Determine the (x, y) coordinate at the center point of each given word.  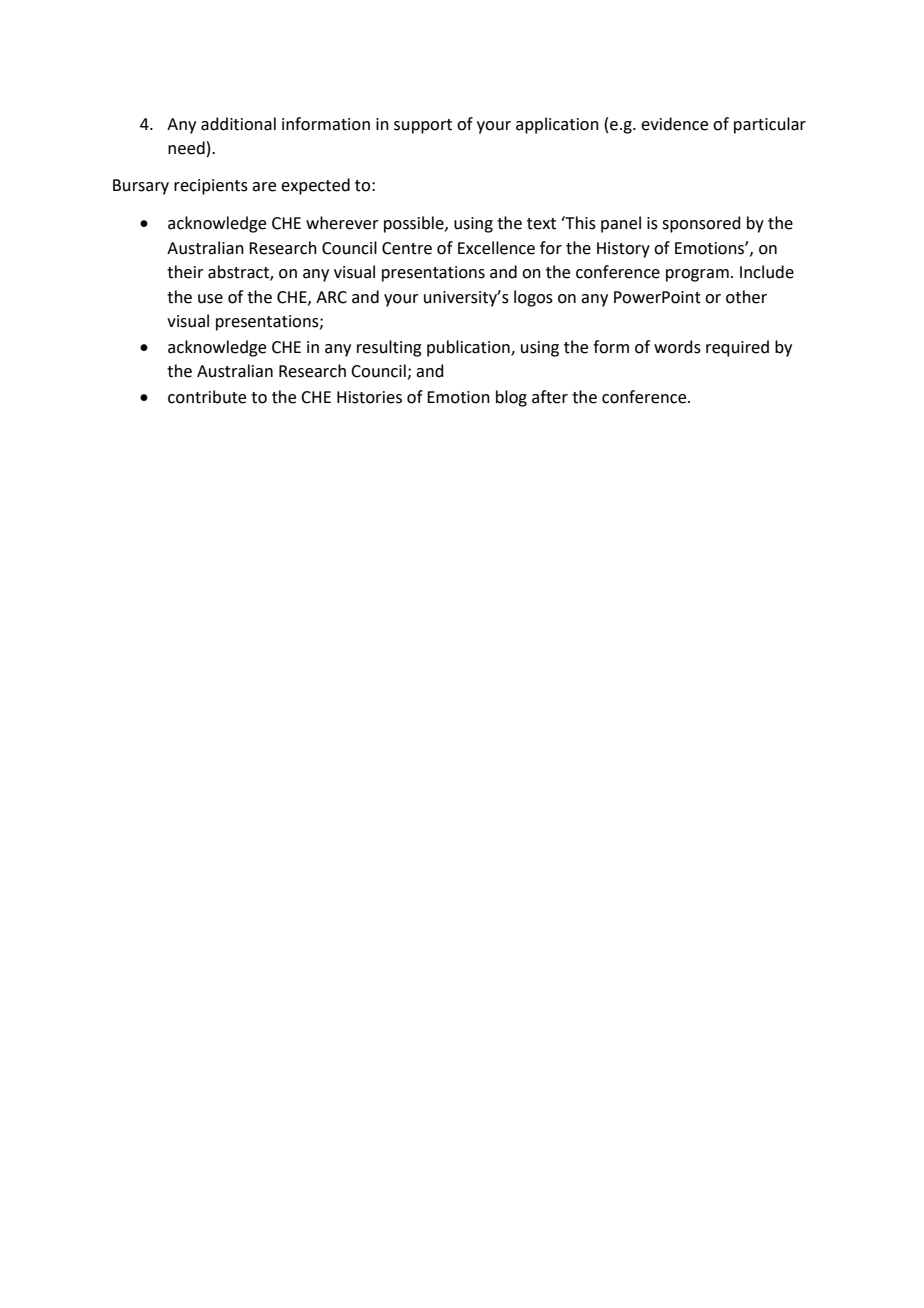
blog (511, 398)
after (550, 397)
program (697, 275)
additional (238, 124)
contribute (207, 397)
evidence (674, 124)
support (423, 126)
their (185, 272)
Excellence (496, 248)
